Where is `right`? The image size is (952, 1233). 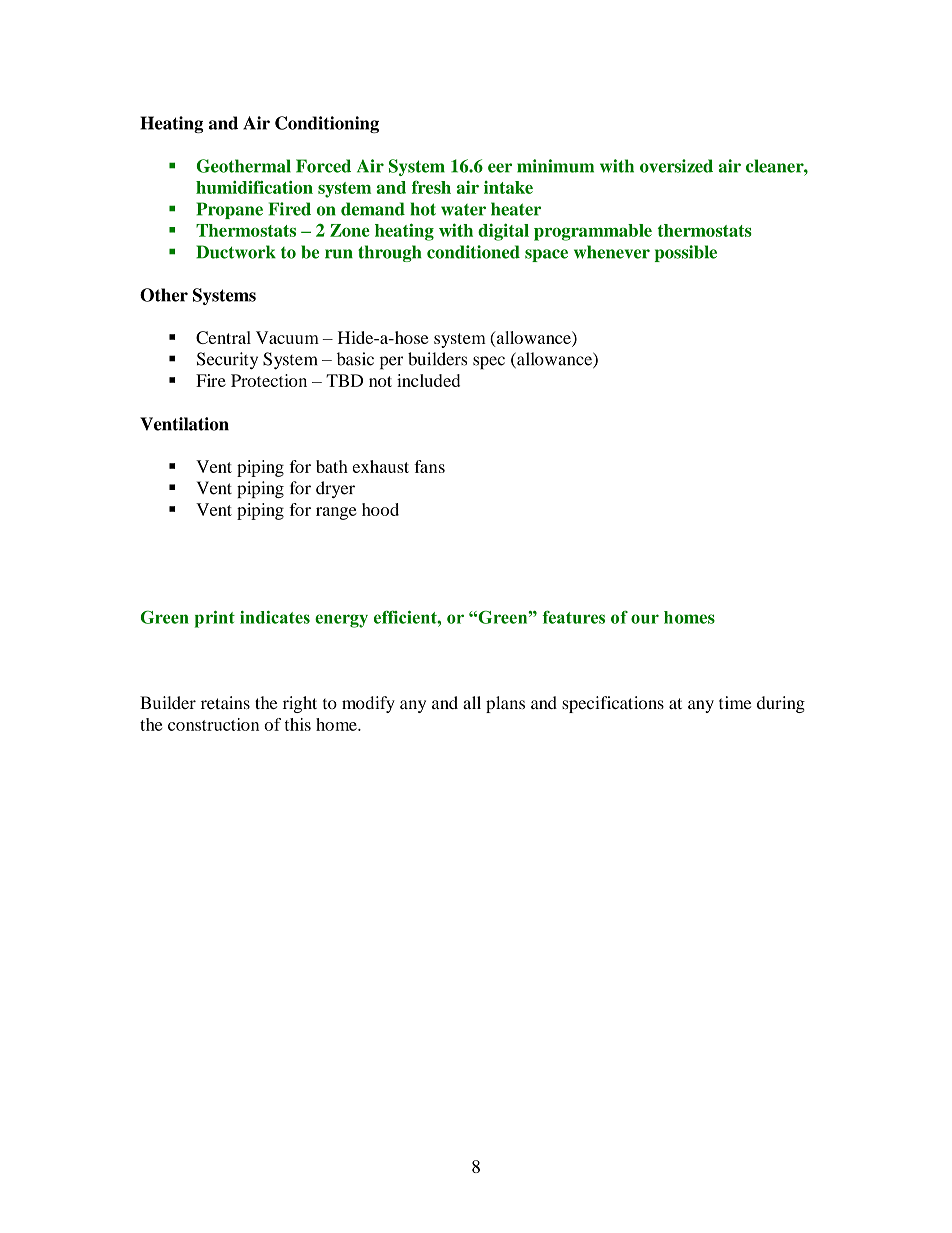
right is located at coordinates (300, 704).
